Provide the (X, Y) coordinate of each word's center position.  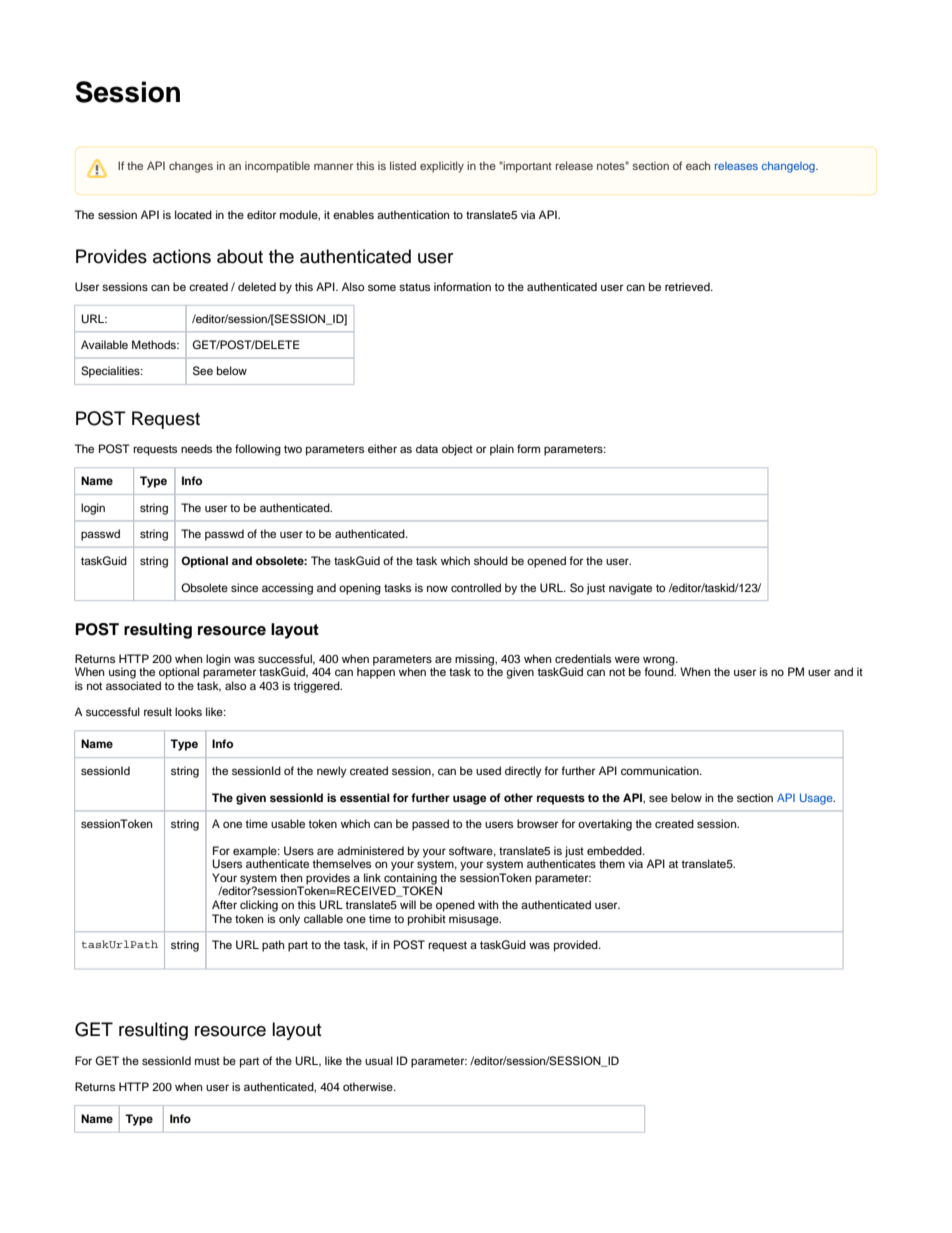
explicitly (442, 167)
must (207, 1061)
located (193, 214)
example (256, 853)
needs (196, 448)
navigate (630, 589)
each (698, 165)
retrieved (688, 286)
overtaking (605, 825)
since (244, 587)
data (427, 448)
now (437, 588)
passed (430, 825)
